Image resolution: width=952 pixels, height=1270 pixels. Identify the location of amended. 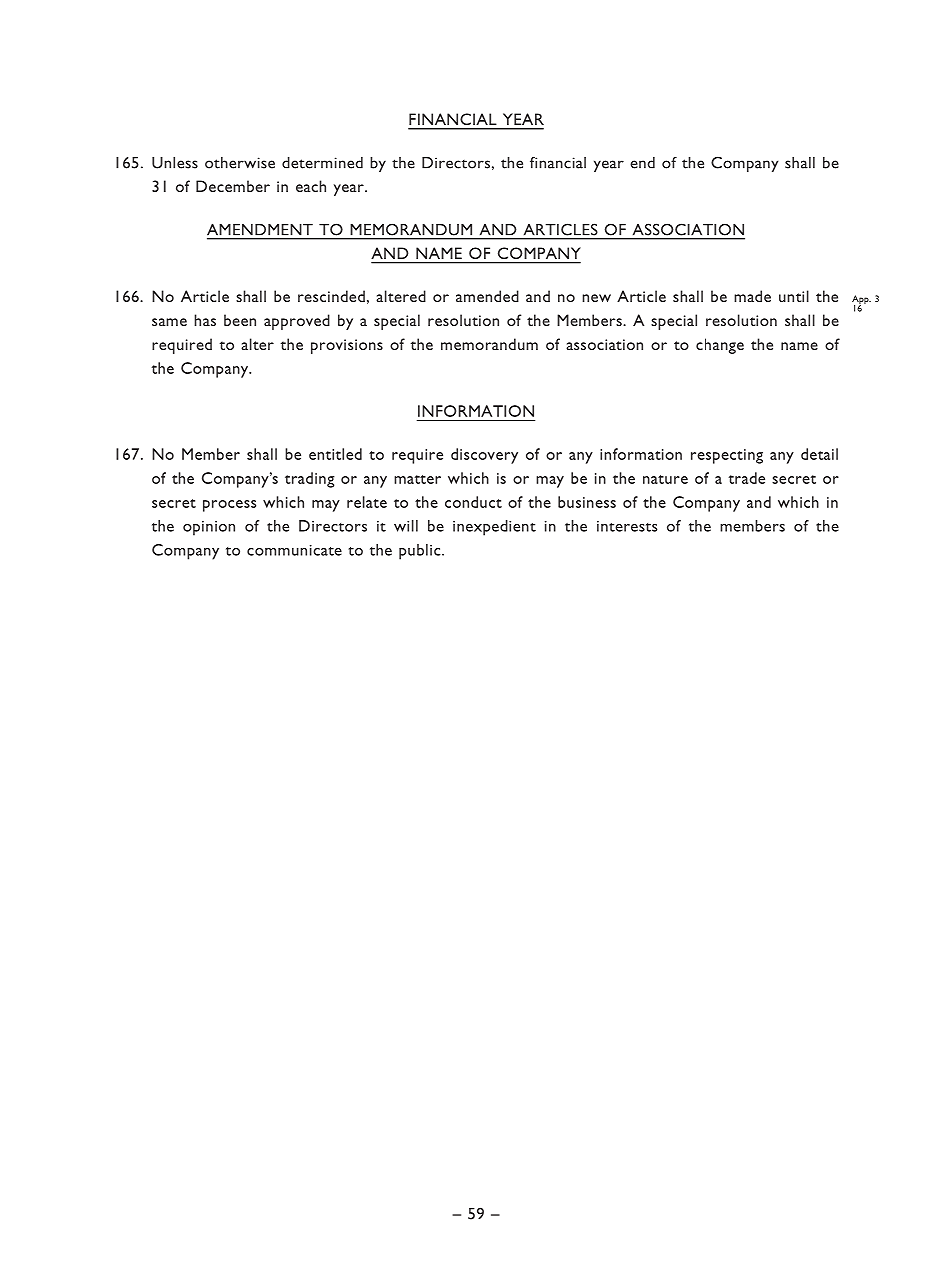
(487, 296).
